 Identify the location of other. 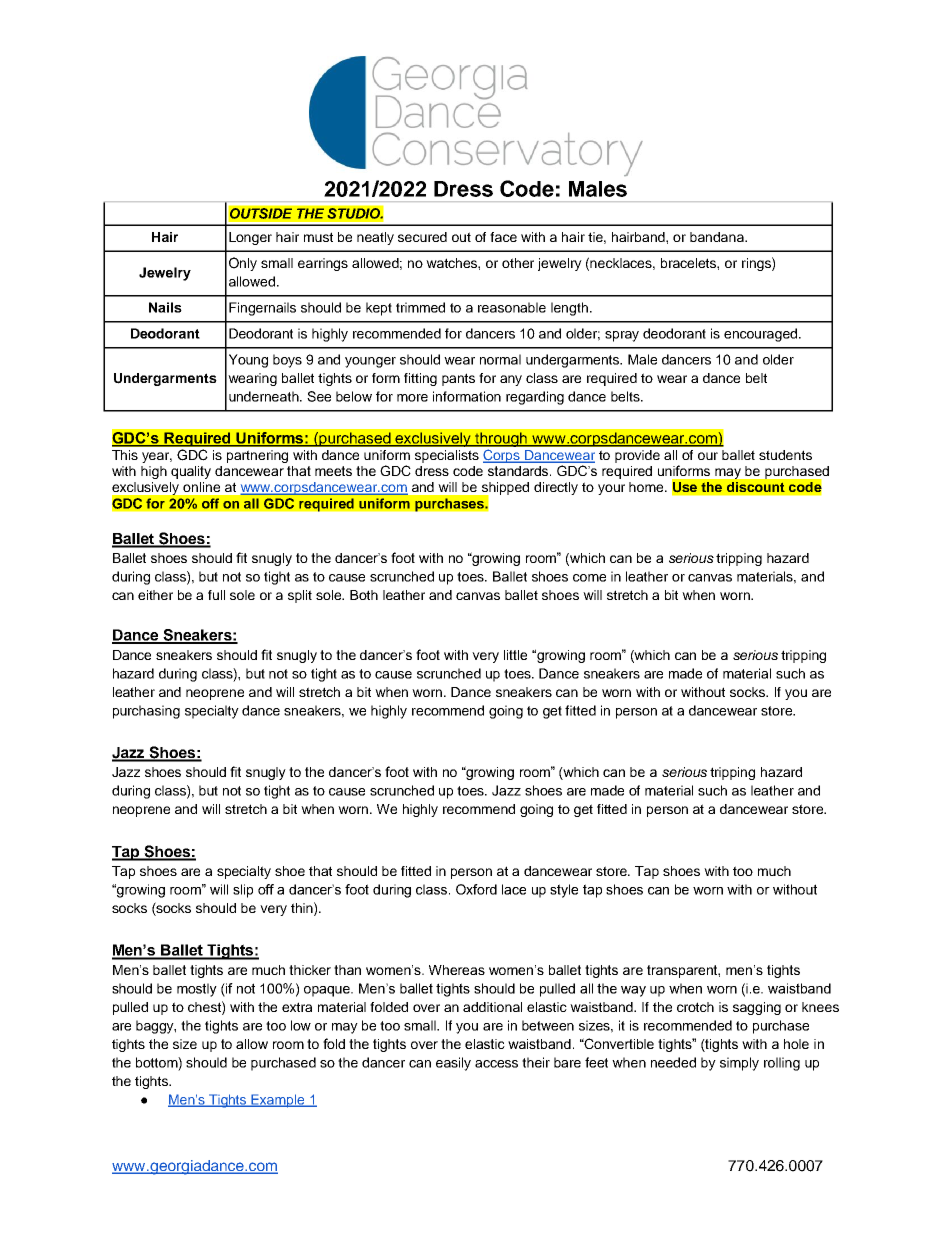
(518, 263).
